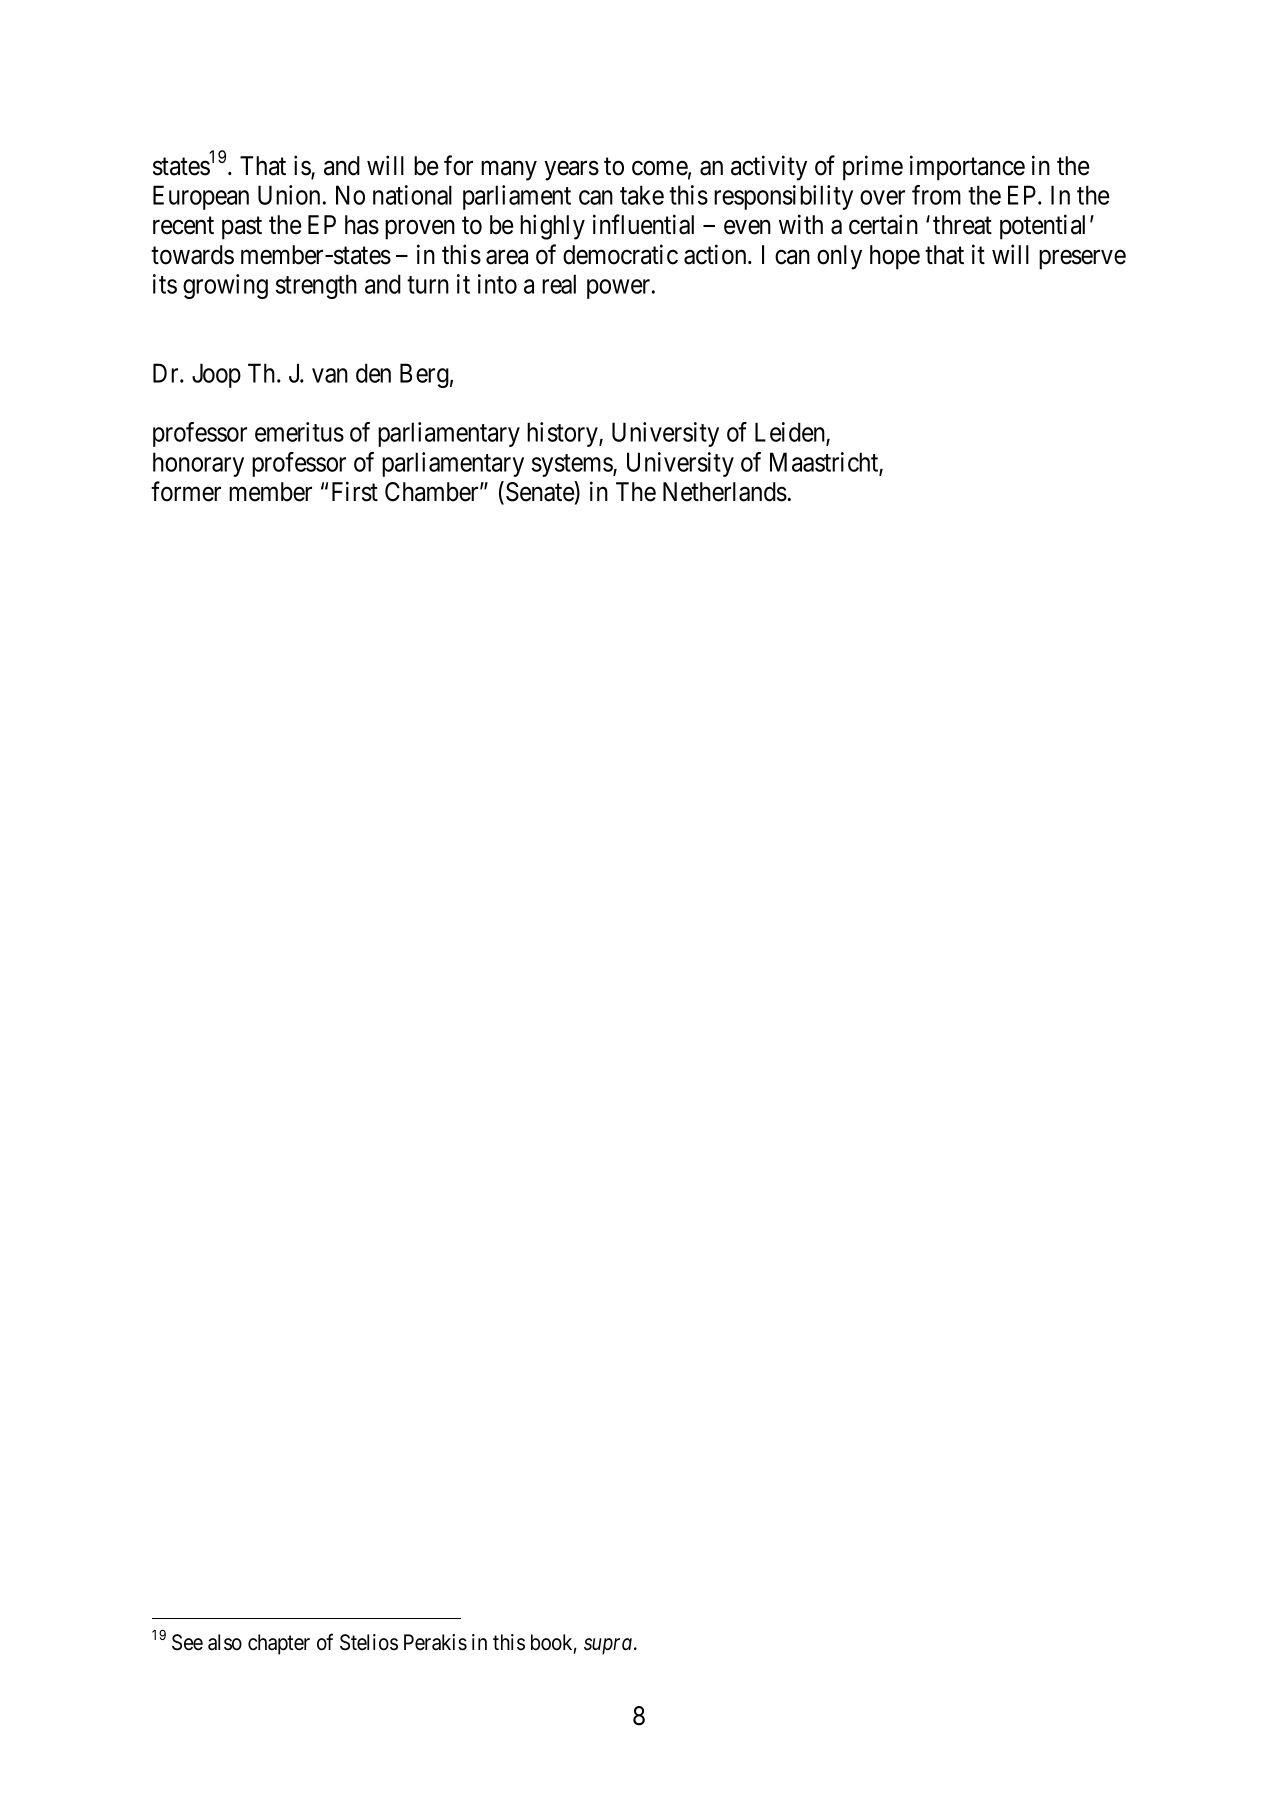 This screenshot has height=1808, width=1277. What do you see at coordinates (369, 1642) in the screenshot?
I see `Stelios` at bounding box center [369, 1642].
